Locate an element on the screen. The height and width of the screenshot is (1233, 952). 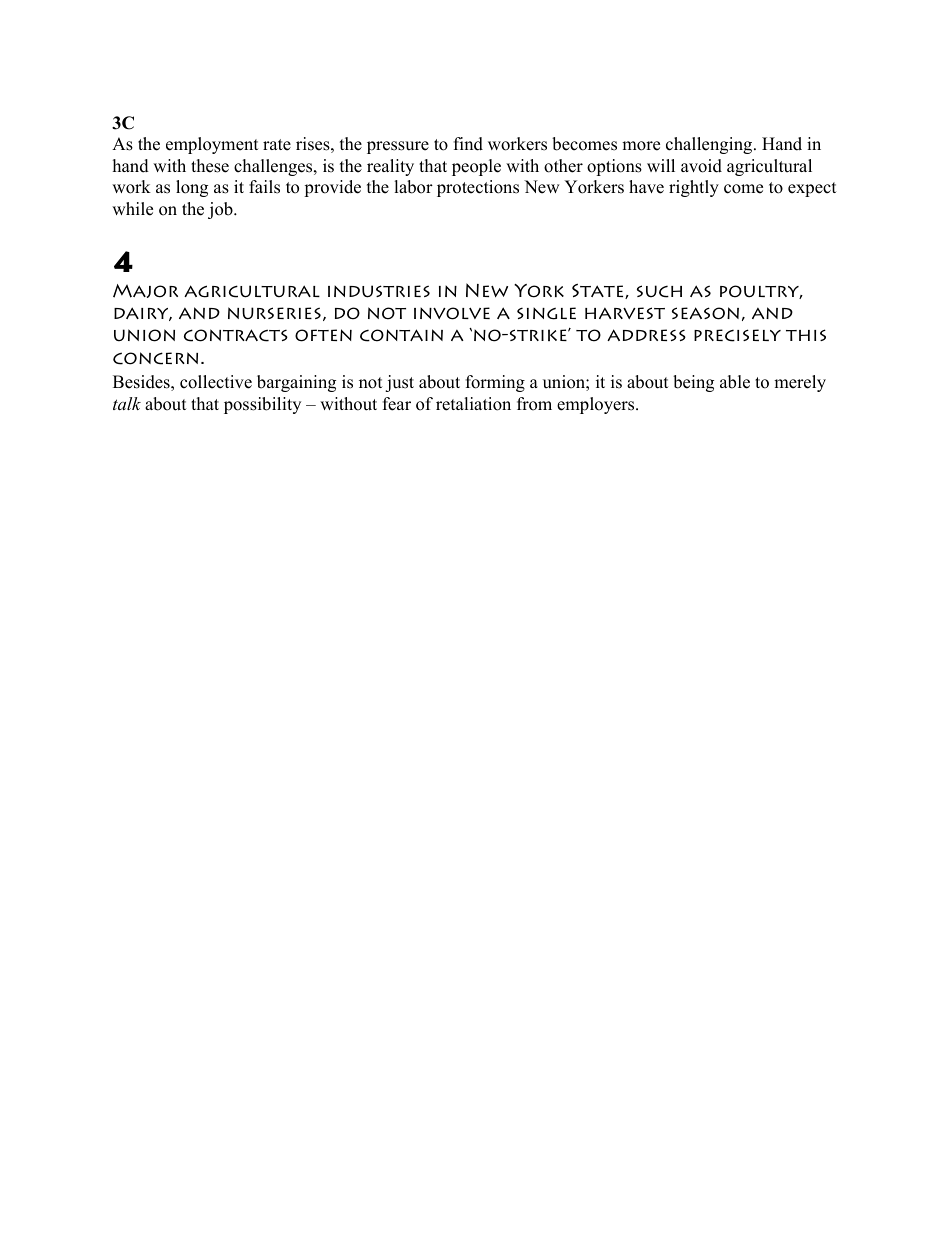
contain is located at coordinates (401, 335).
